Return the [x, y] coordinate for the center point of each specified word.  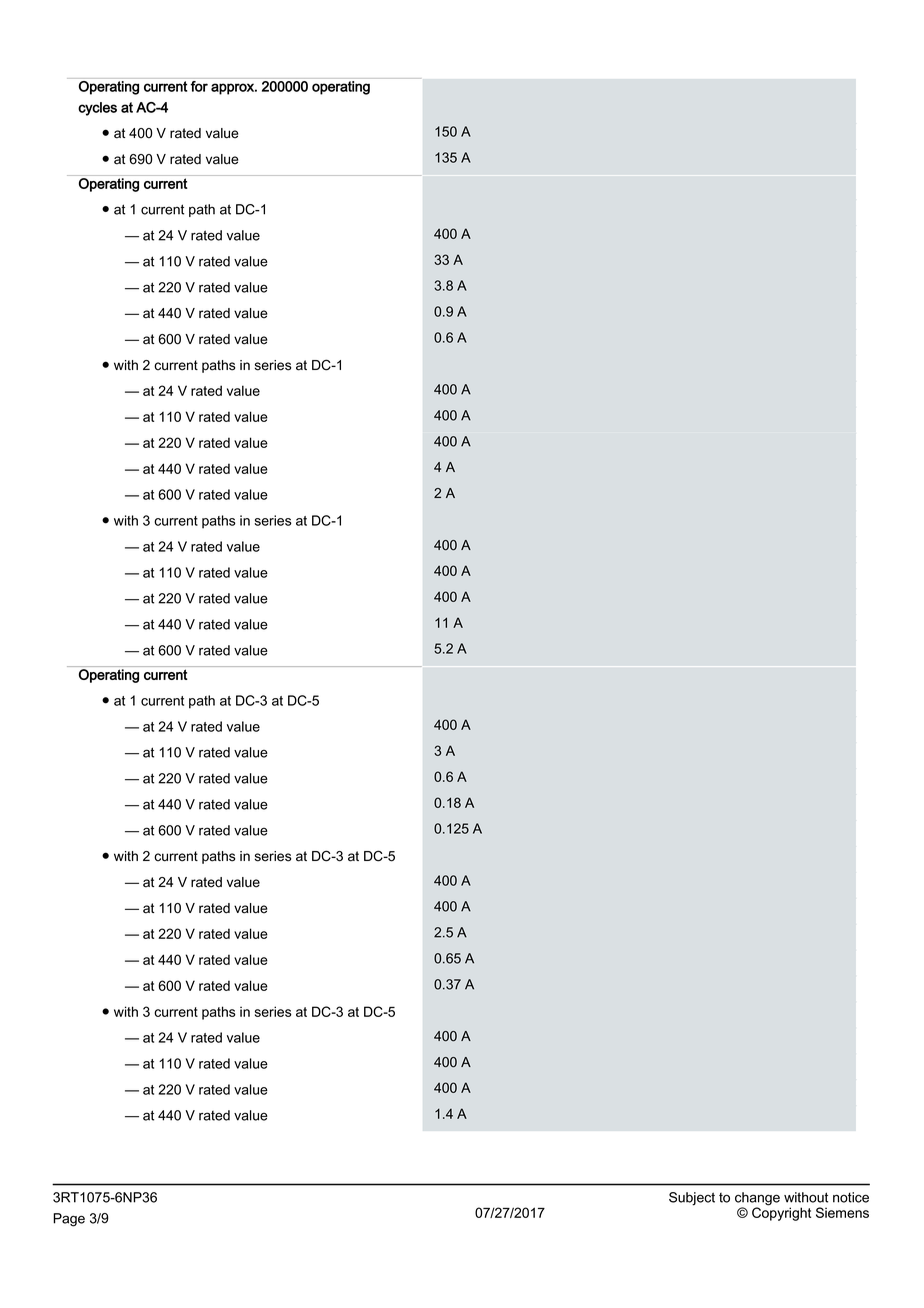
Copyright [781, 1213]
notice [851, 1197]
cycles [97, 109]
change [757, 1200]
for [199, 86]
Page [69, 1220]
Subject [692, 1199]
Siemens [842, 1212]
